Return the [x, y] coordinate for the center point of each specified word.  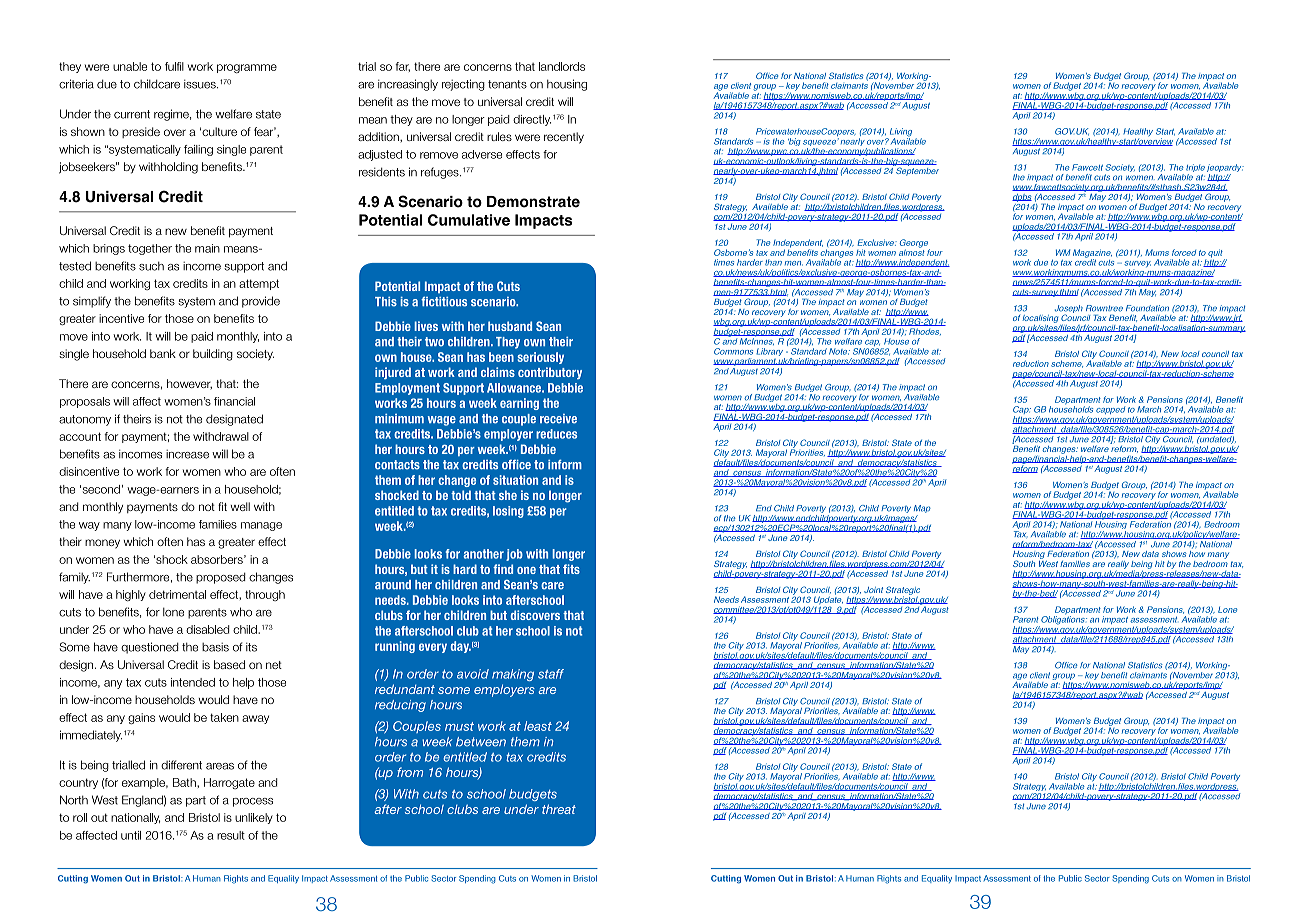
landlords [562, 66]
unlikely [254, 818]
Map [922, 510]
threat [559, 809]
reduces [556, 434]
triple [1195, 169]
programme [247, 68]
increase [187, 454]
